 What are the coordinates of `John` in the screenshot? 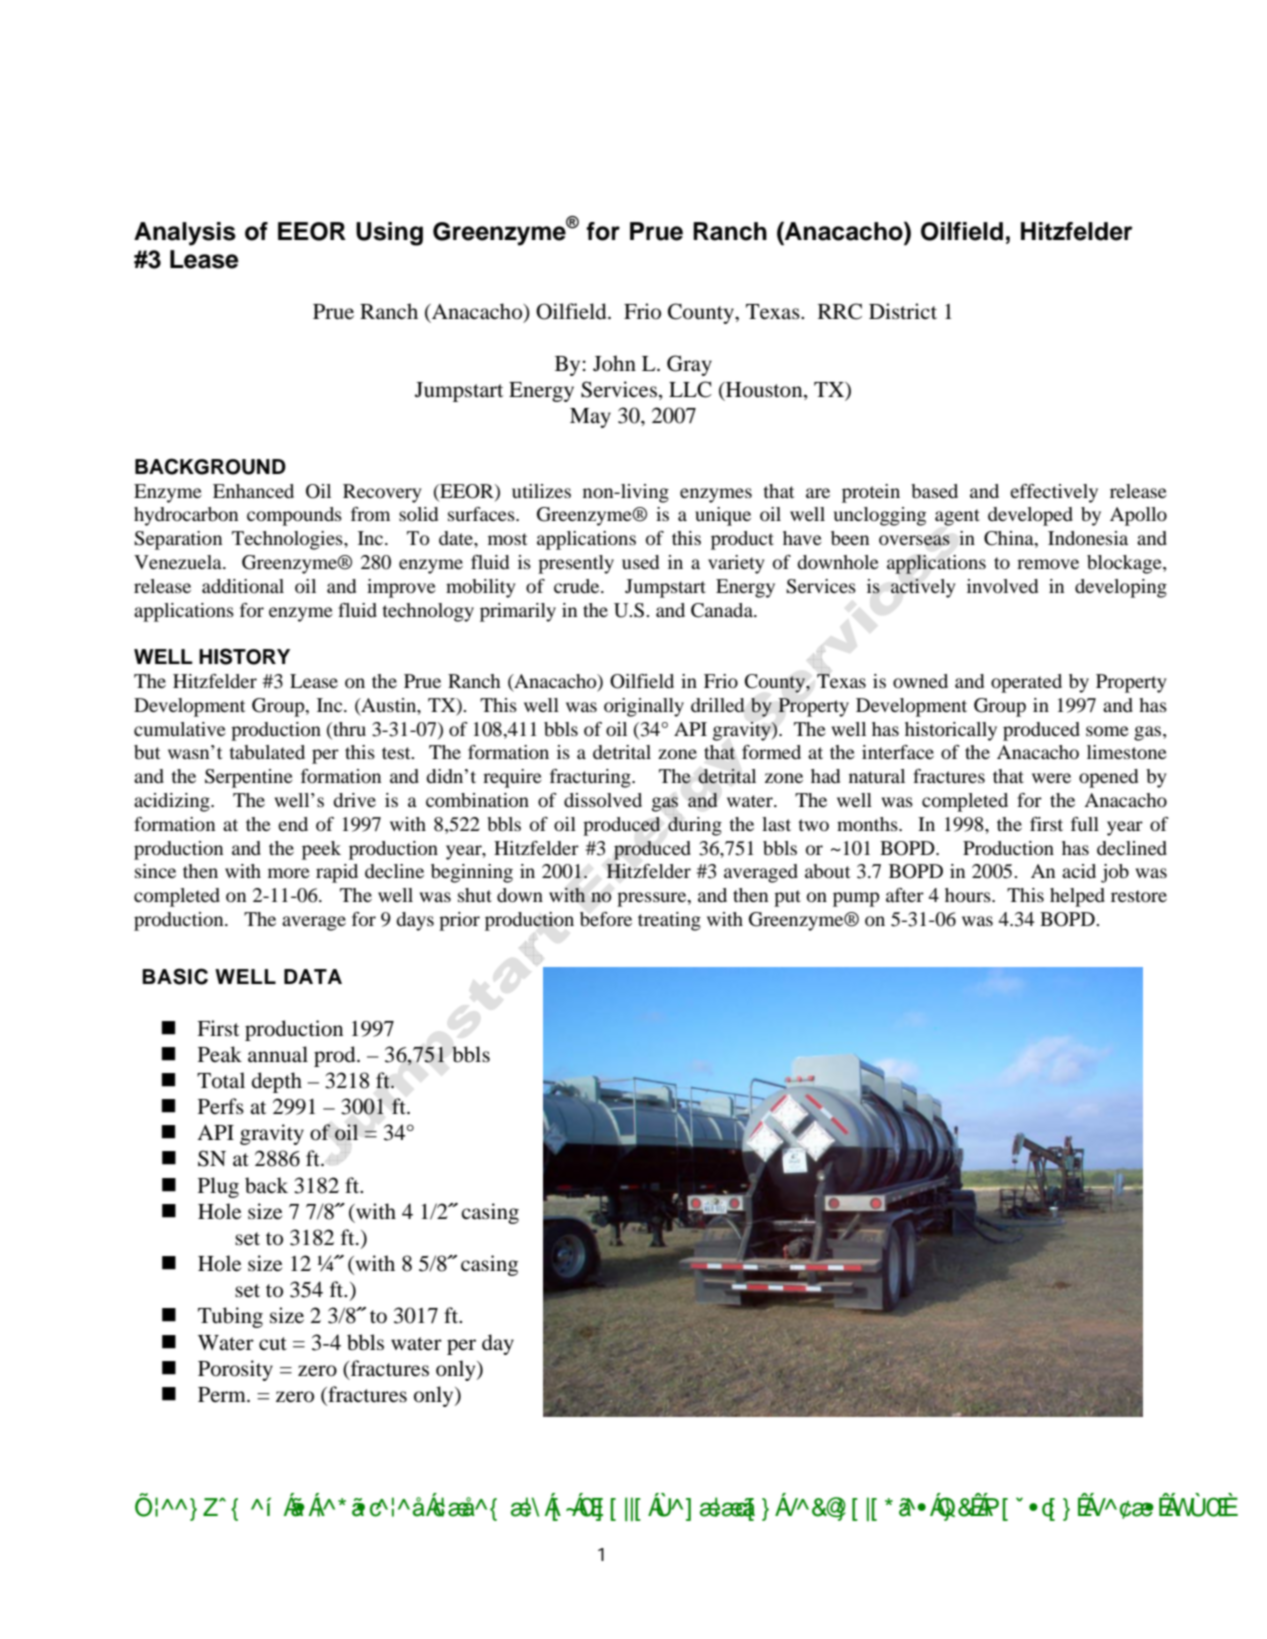 It's located at (614, 363).
